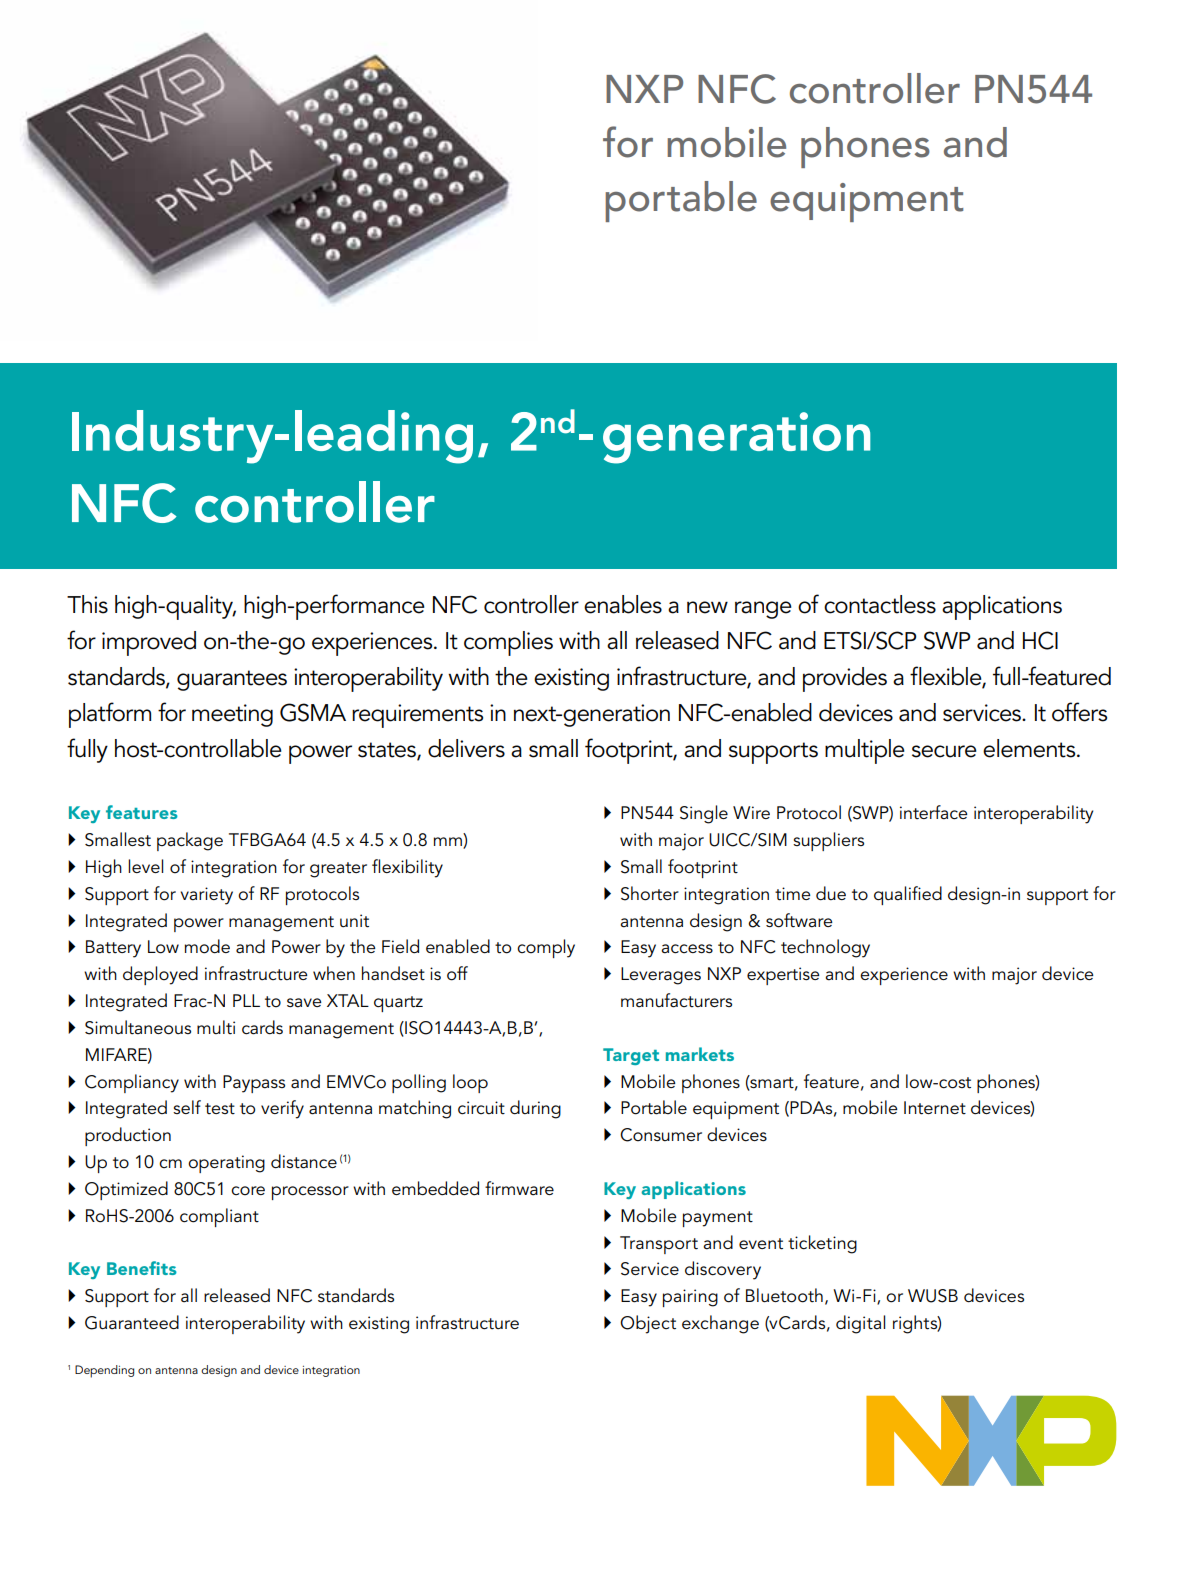 The image size is (1184, 1578). What do you see at coordinates (704, 814) in the screenshot?
I see `Single` at bounding box center [704, 814].
